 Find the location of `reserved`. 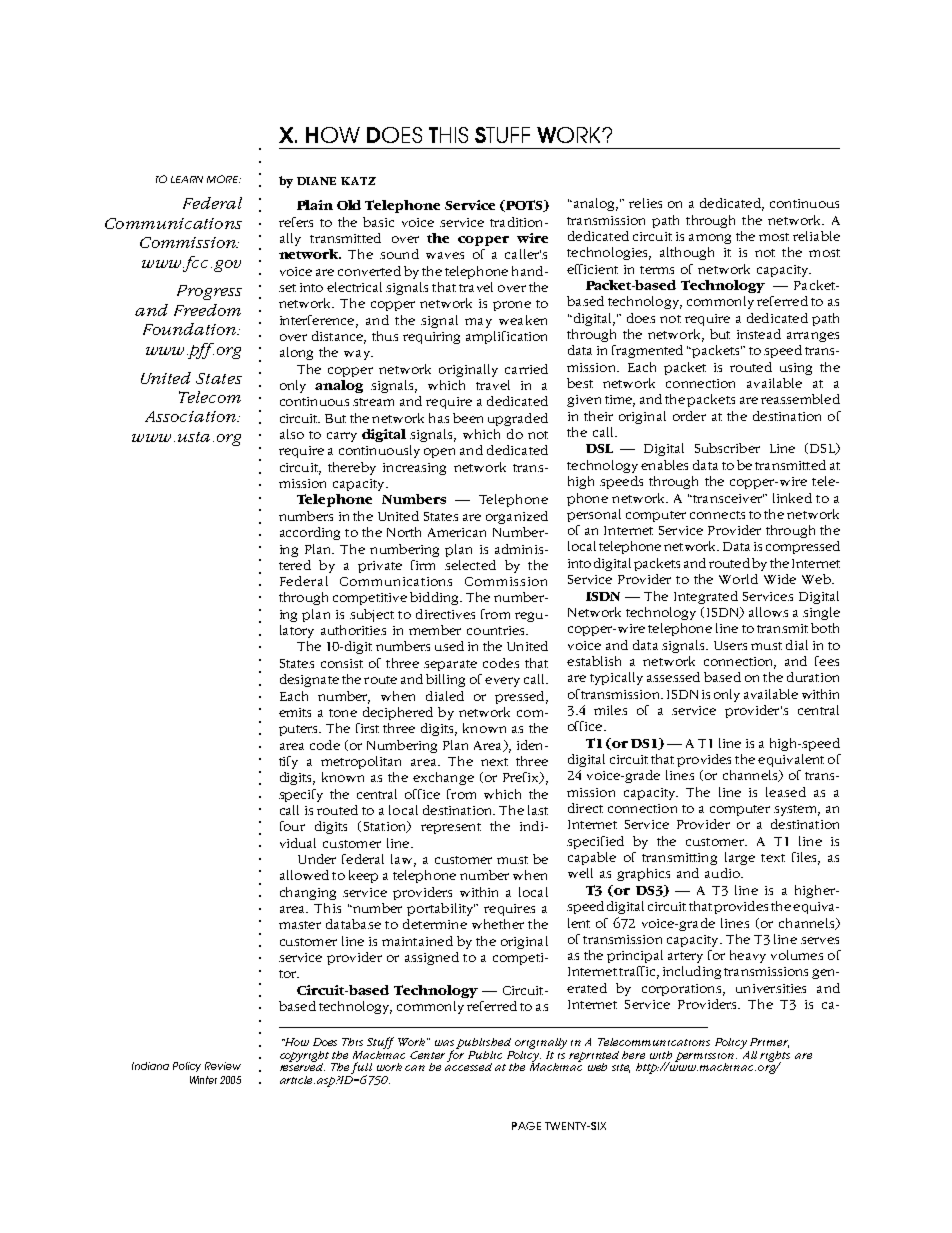

reserved is located at coordinates (302, 1065).
